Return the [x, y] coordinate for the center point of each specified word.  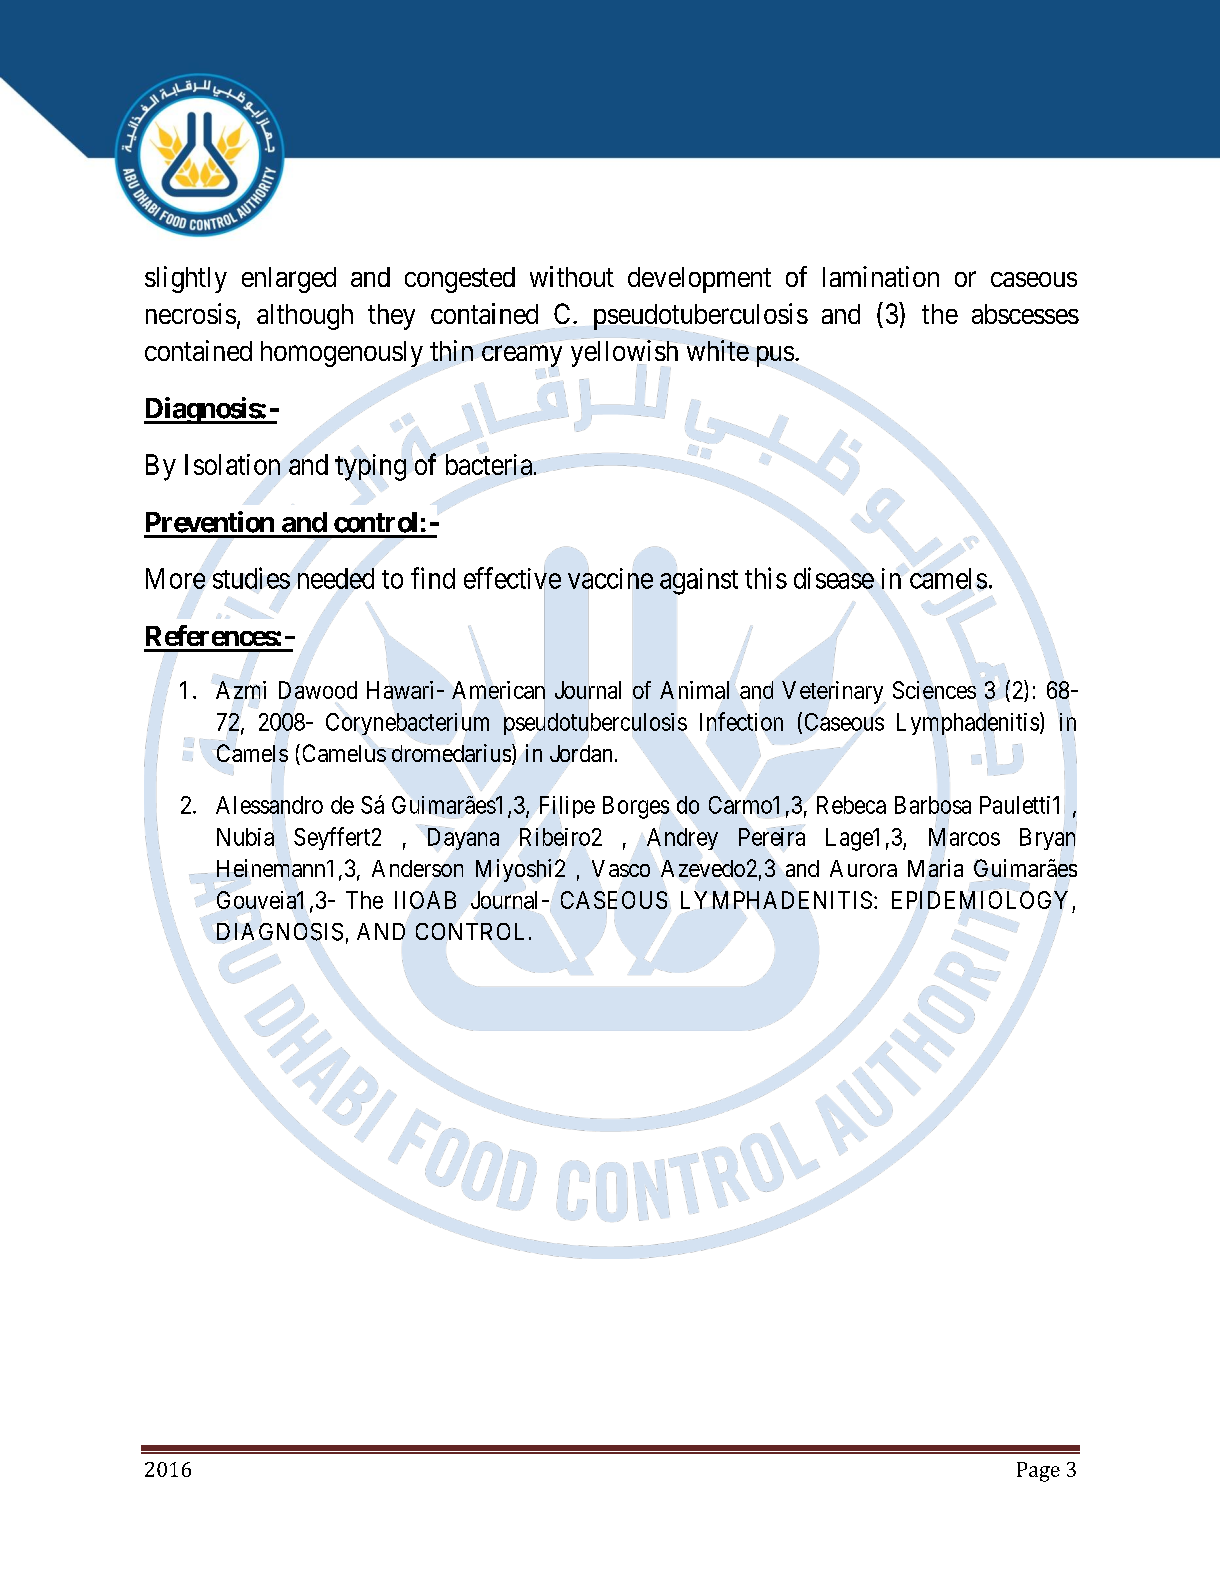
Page [1038, 1472]
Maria [935, 867]
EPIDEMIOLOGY [980, 900]
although [305, 317]
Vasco [621, 868]
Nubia [246, 837]
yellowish [624, 353]
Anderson [417, 868]
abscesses [1025, 314]
